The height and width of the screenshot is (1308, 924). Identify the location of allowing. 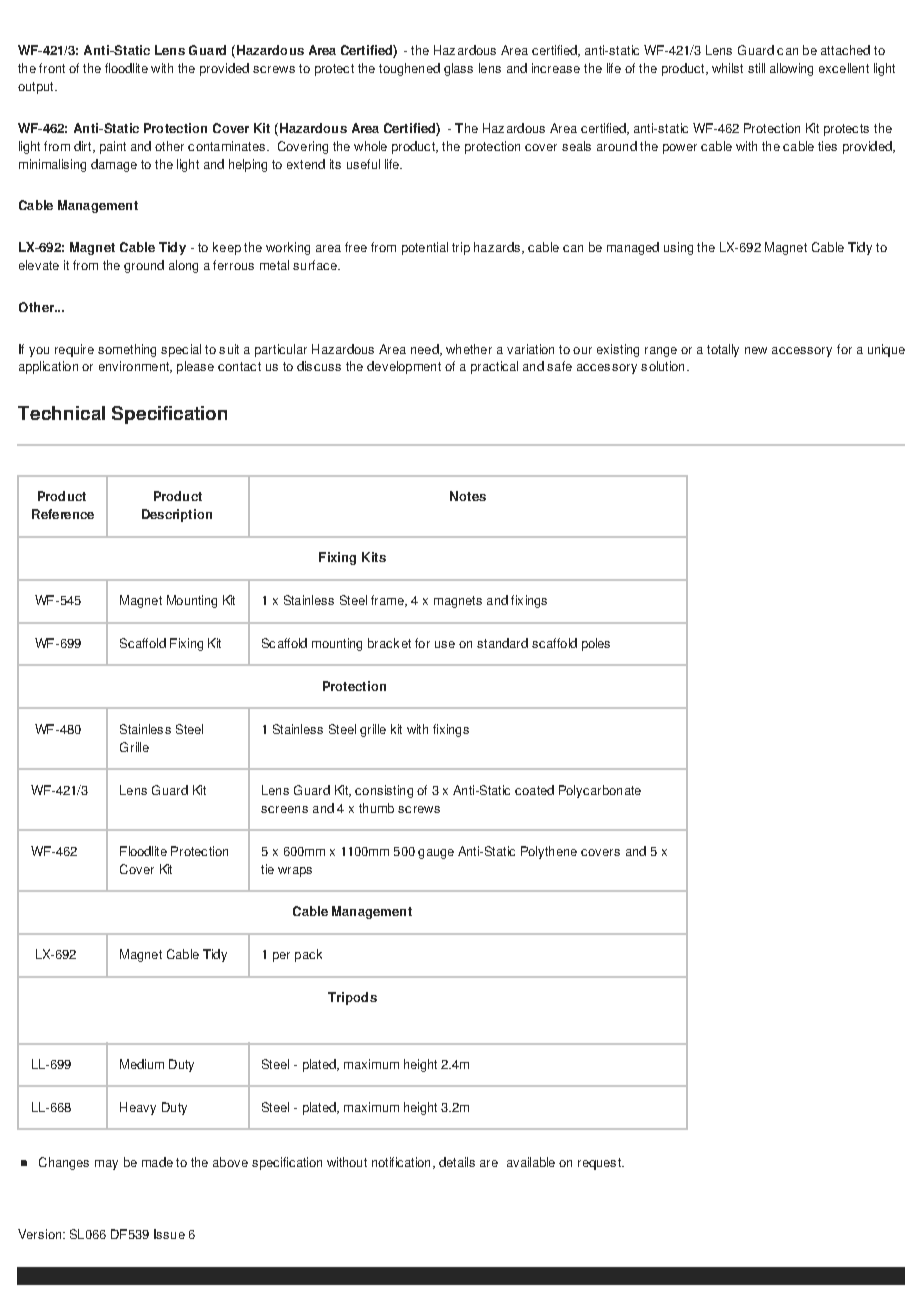
(791, 69).
